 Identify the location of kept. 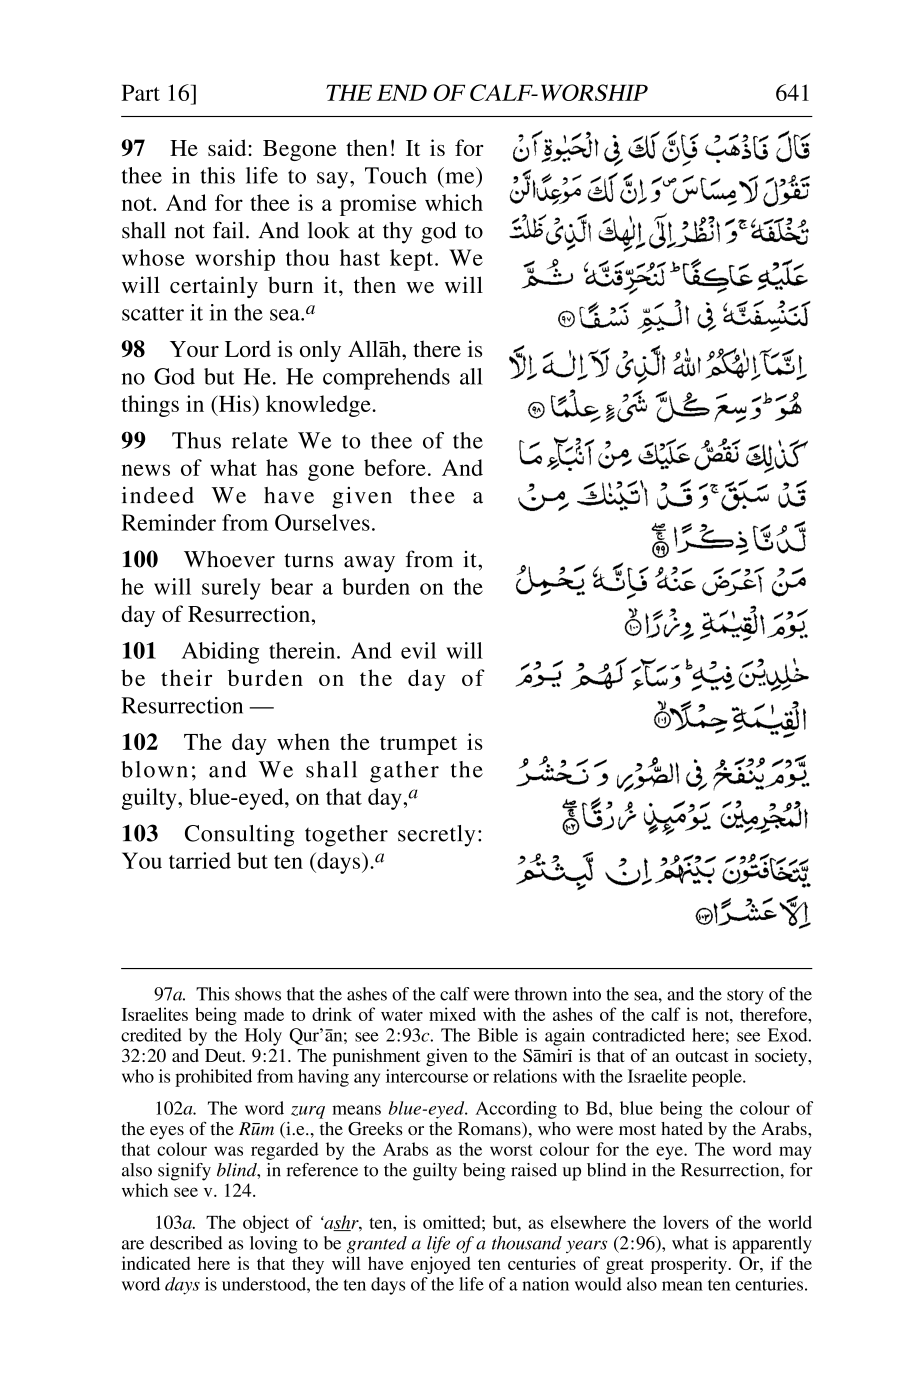
(411, 260).
